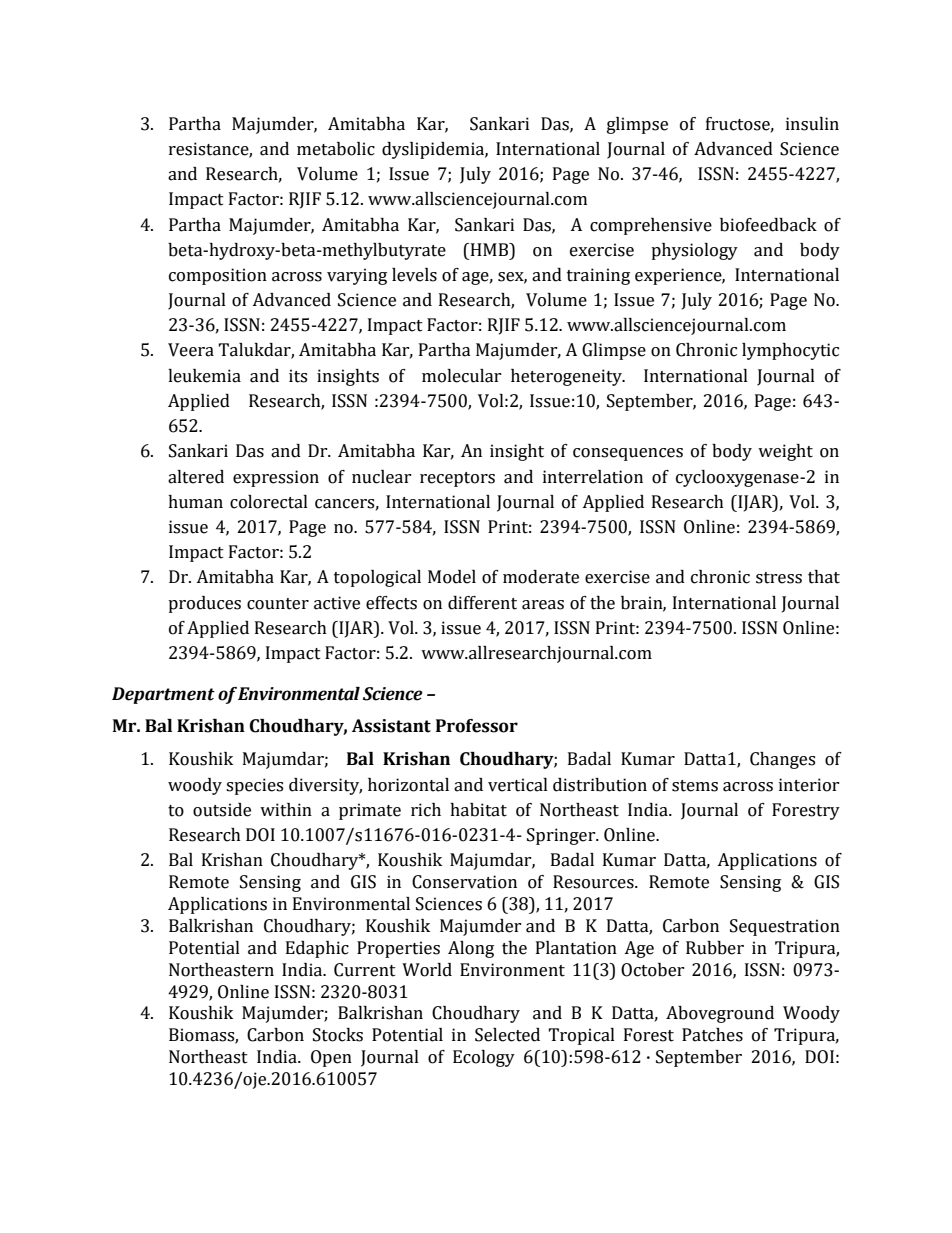 Image resolution: width=952 pixels, height=1233 pixels. I want to click on Changes, so click(782, 760).
